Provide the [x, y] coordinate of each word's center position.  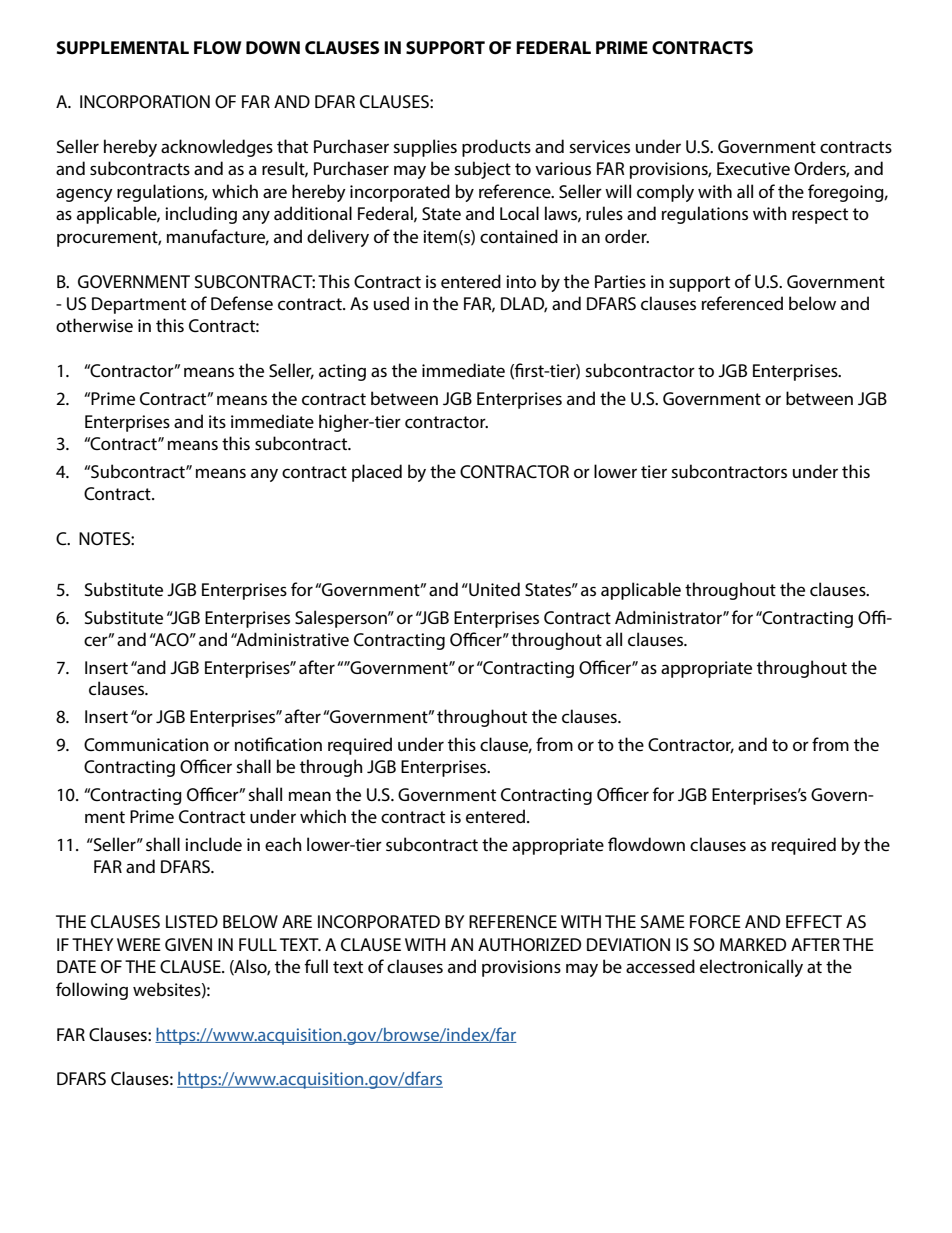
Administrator [669, 617]
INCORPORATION [145, 102]
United [493, 589]
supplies [425, 148]
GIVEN [188, 944]
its [217, 421]
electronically [751, 968]
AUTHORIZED [529, 944]
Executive [753, 168]
